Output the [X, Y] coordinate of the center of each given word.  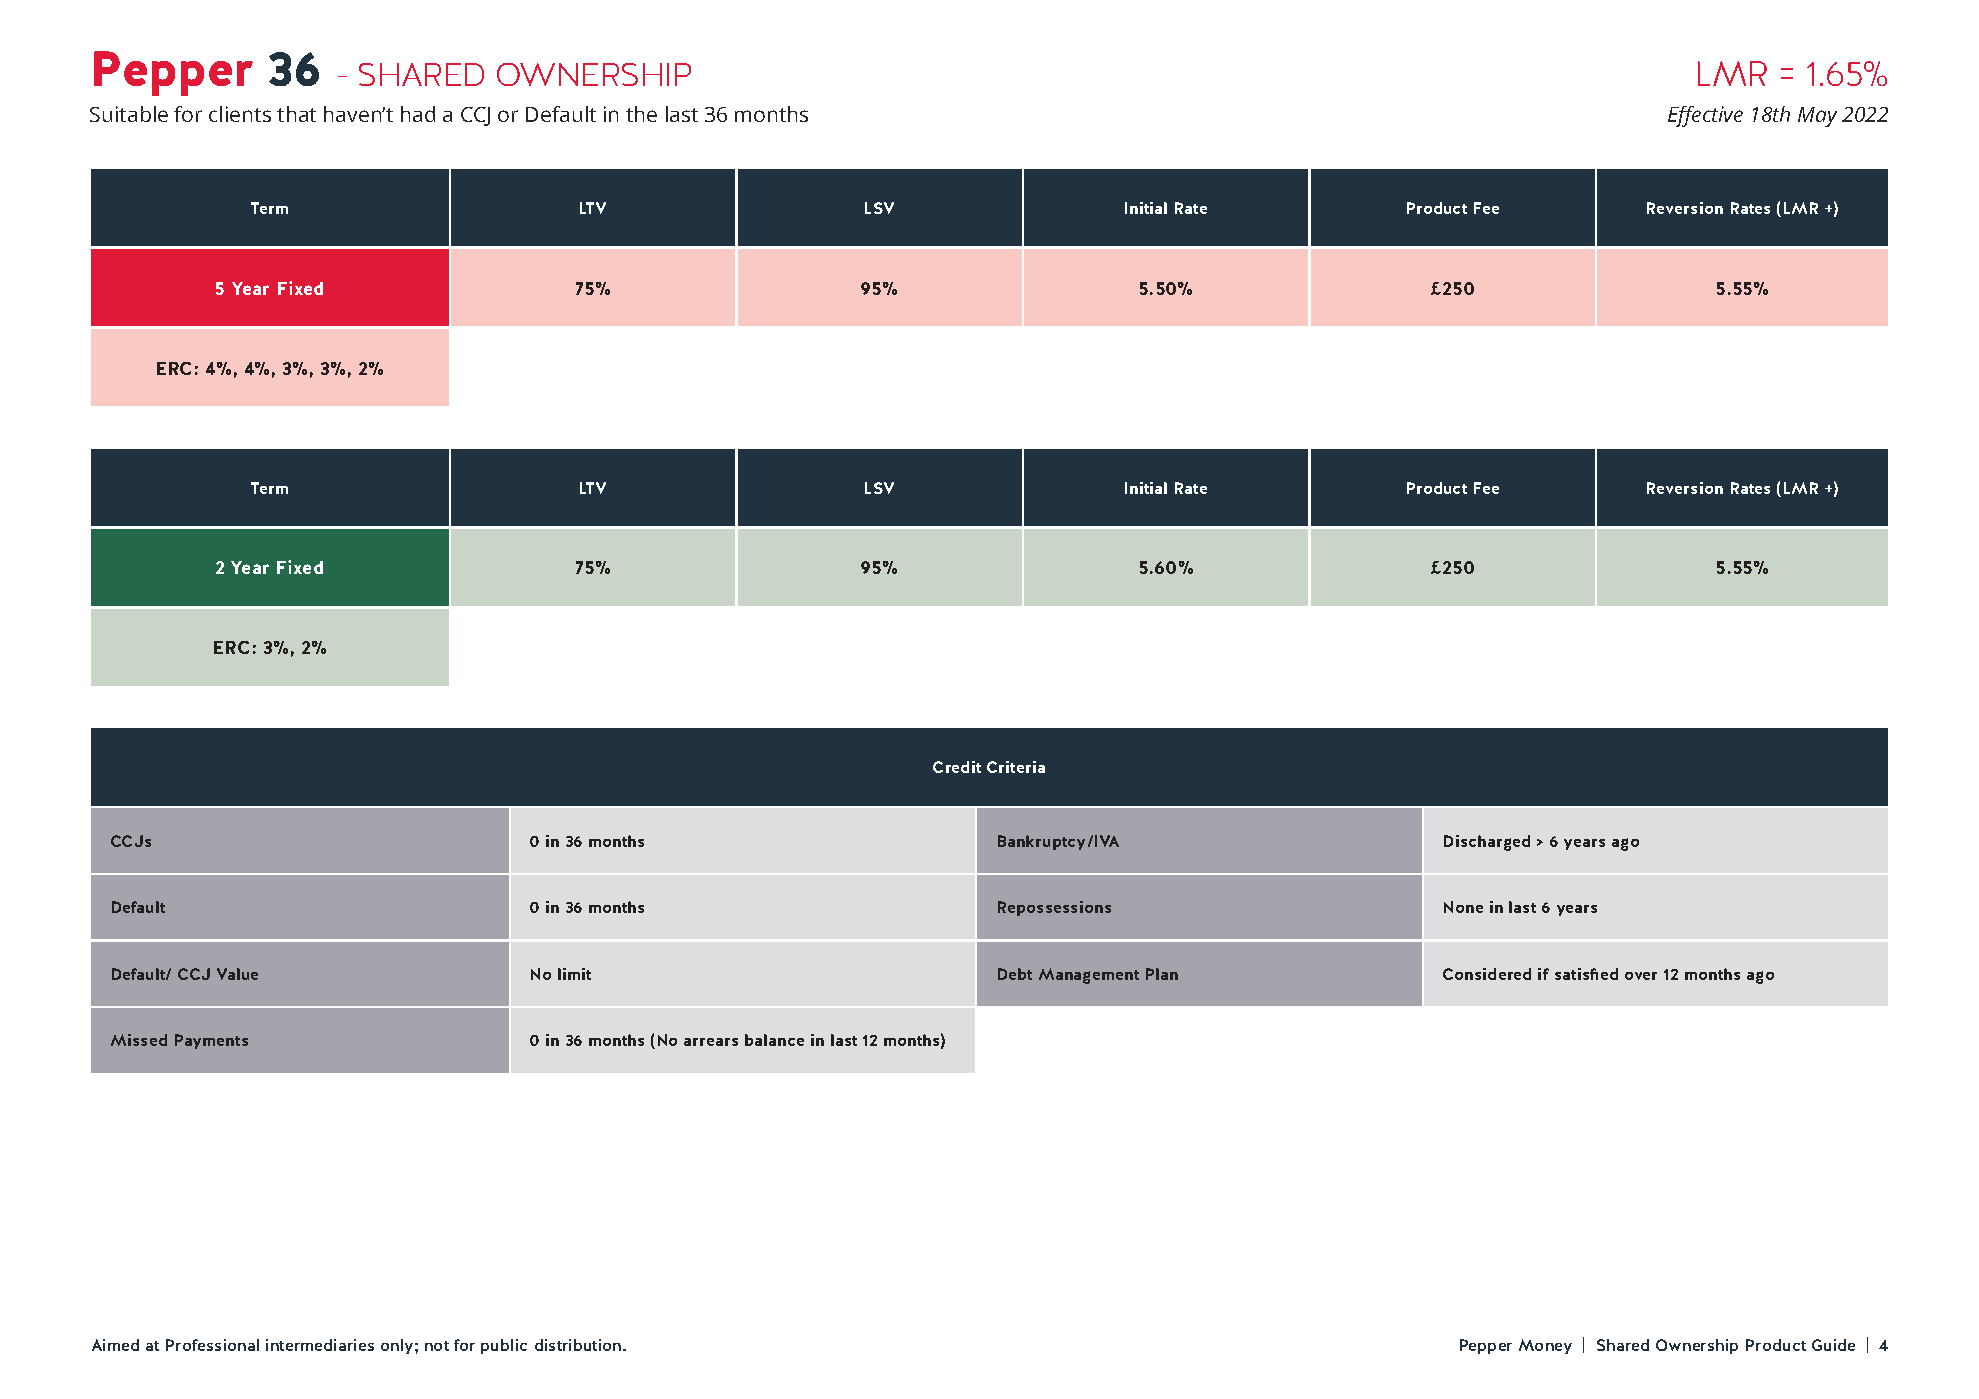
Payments [211, 1041]
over [1641, 976]
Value [237, 974]
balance [774, 1040]
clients [240, 114]
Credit [957, 767]
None [1463, 907]
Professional [212, 1345]
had [418, 114]
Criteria [1016, 767]
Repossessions [1054, 908]
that [296, 114]
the [641, 114]
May [1817, 117]
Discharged [1487, 843]
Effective [1705, 116]
